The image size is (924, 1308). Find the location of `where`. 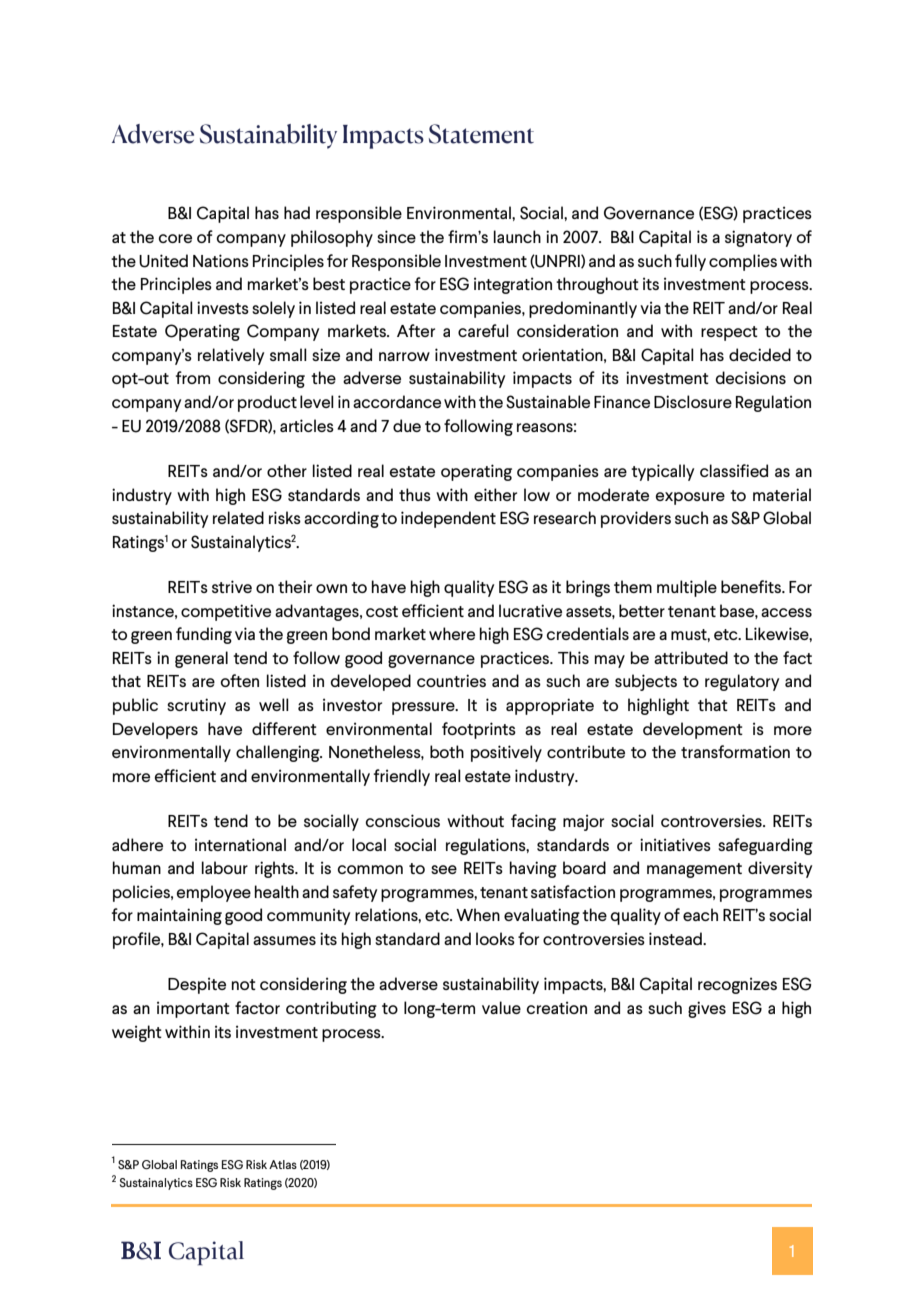

where is located at coordinates (452, 633).
